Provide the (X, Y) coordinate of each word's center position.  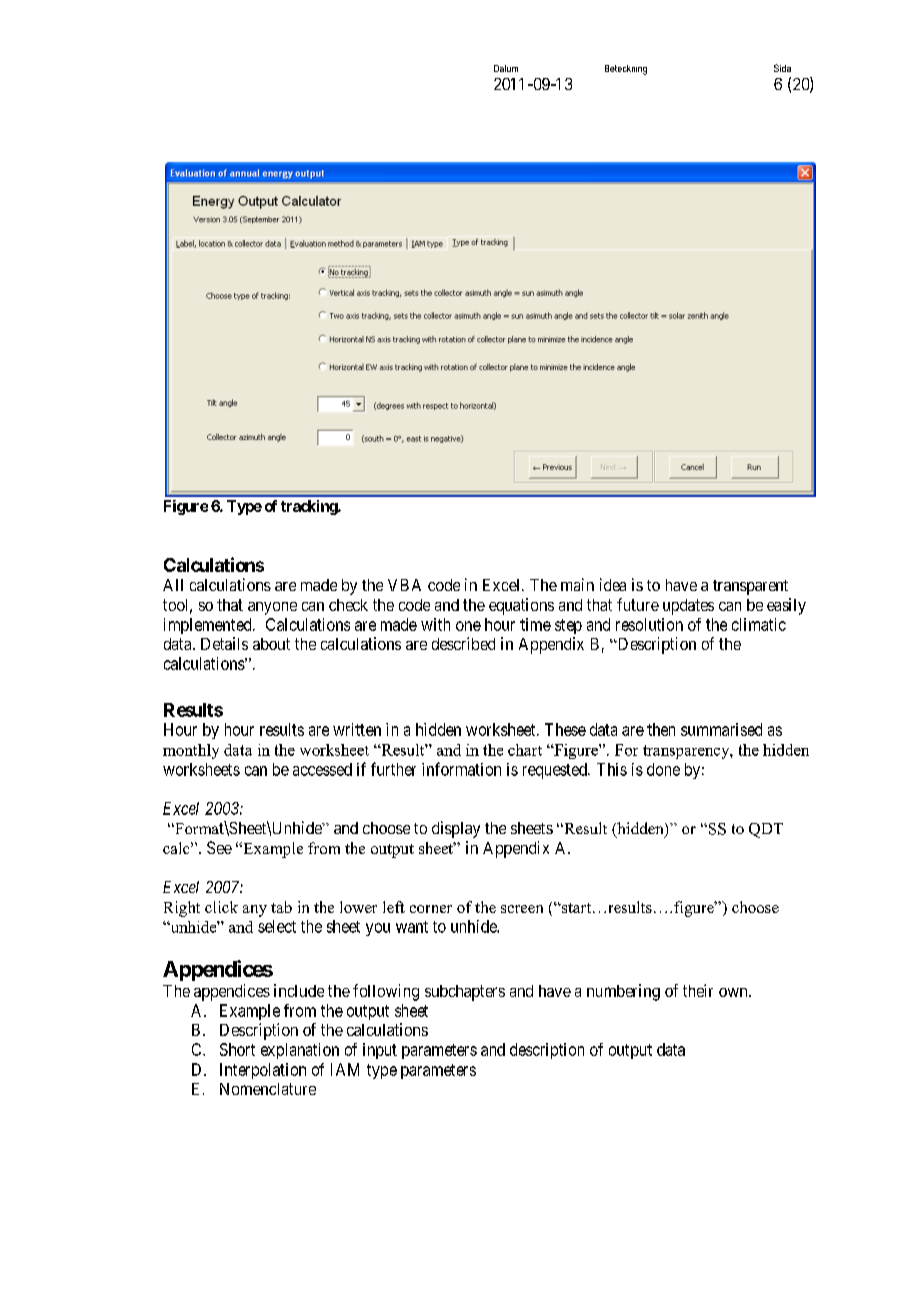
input (380, 1051)
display (456, 829)
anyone (272, 608)
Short (237, 1049)
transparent (750, 587)
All (173, 585)
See (219, 847)
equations (521, 606)
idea (613, 584)
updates (688, 607)
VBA (404, 585)
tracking (310, 507)
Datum (506, 68)
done (663, 769)
